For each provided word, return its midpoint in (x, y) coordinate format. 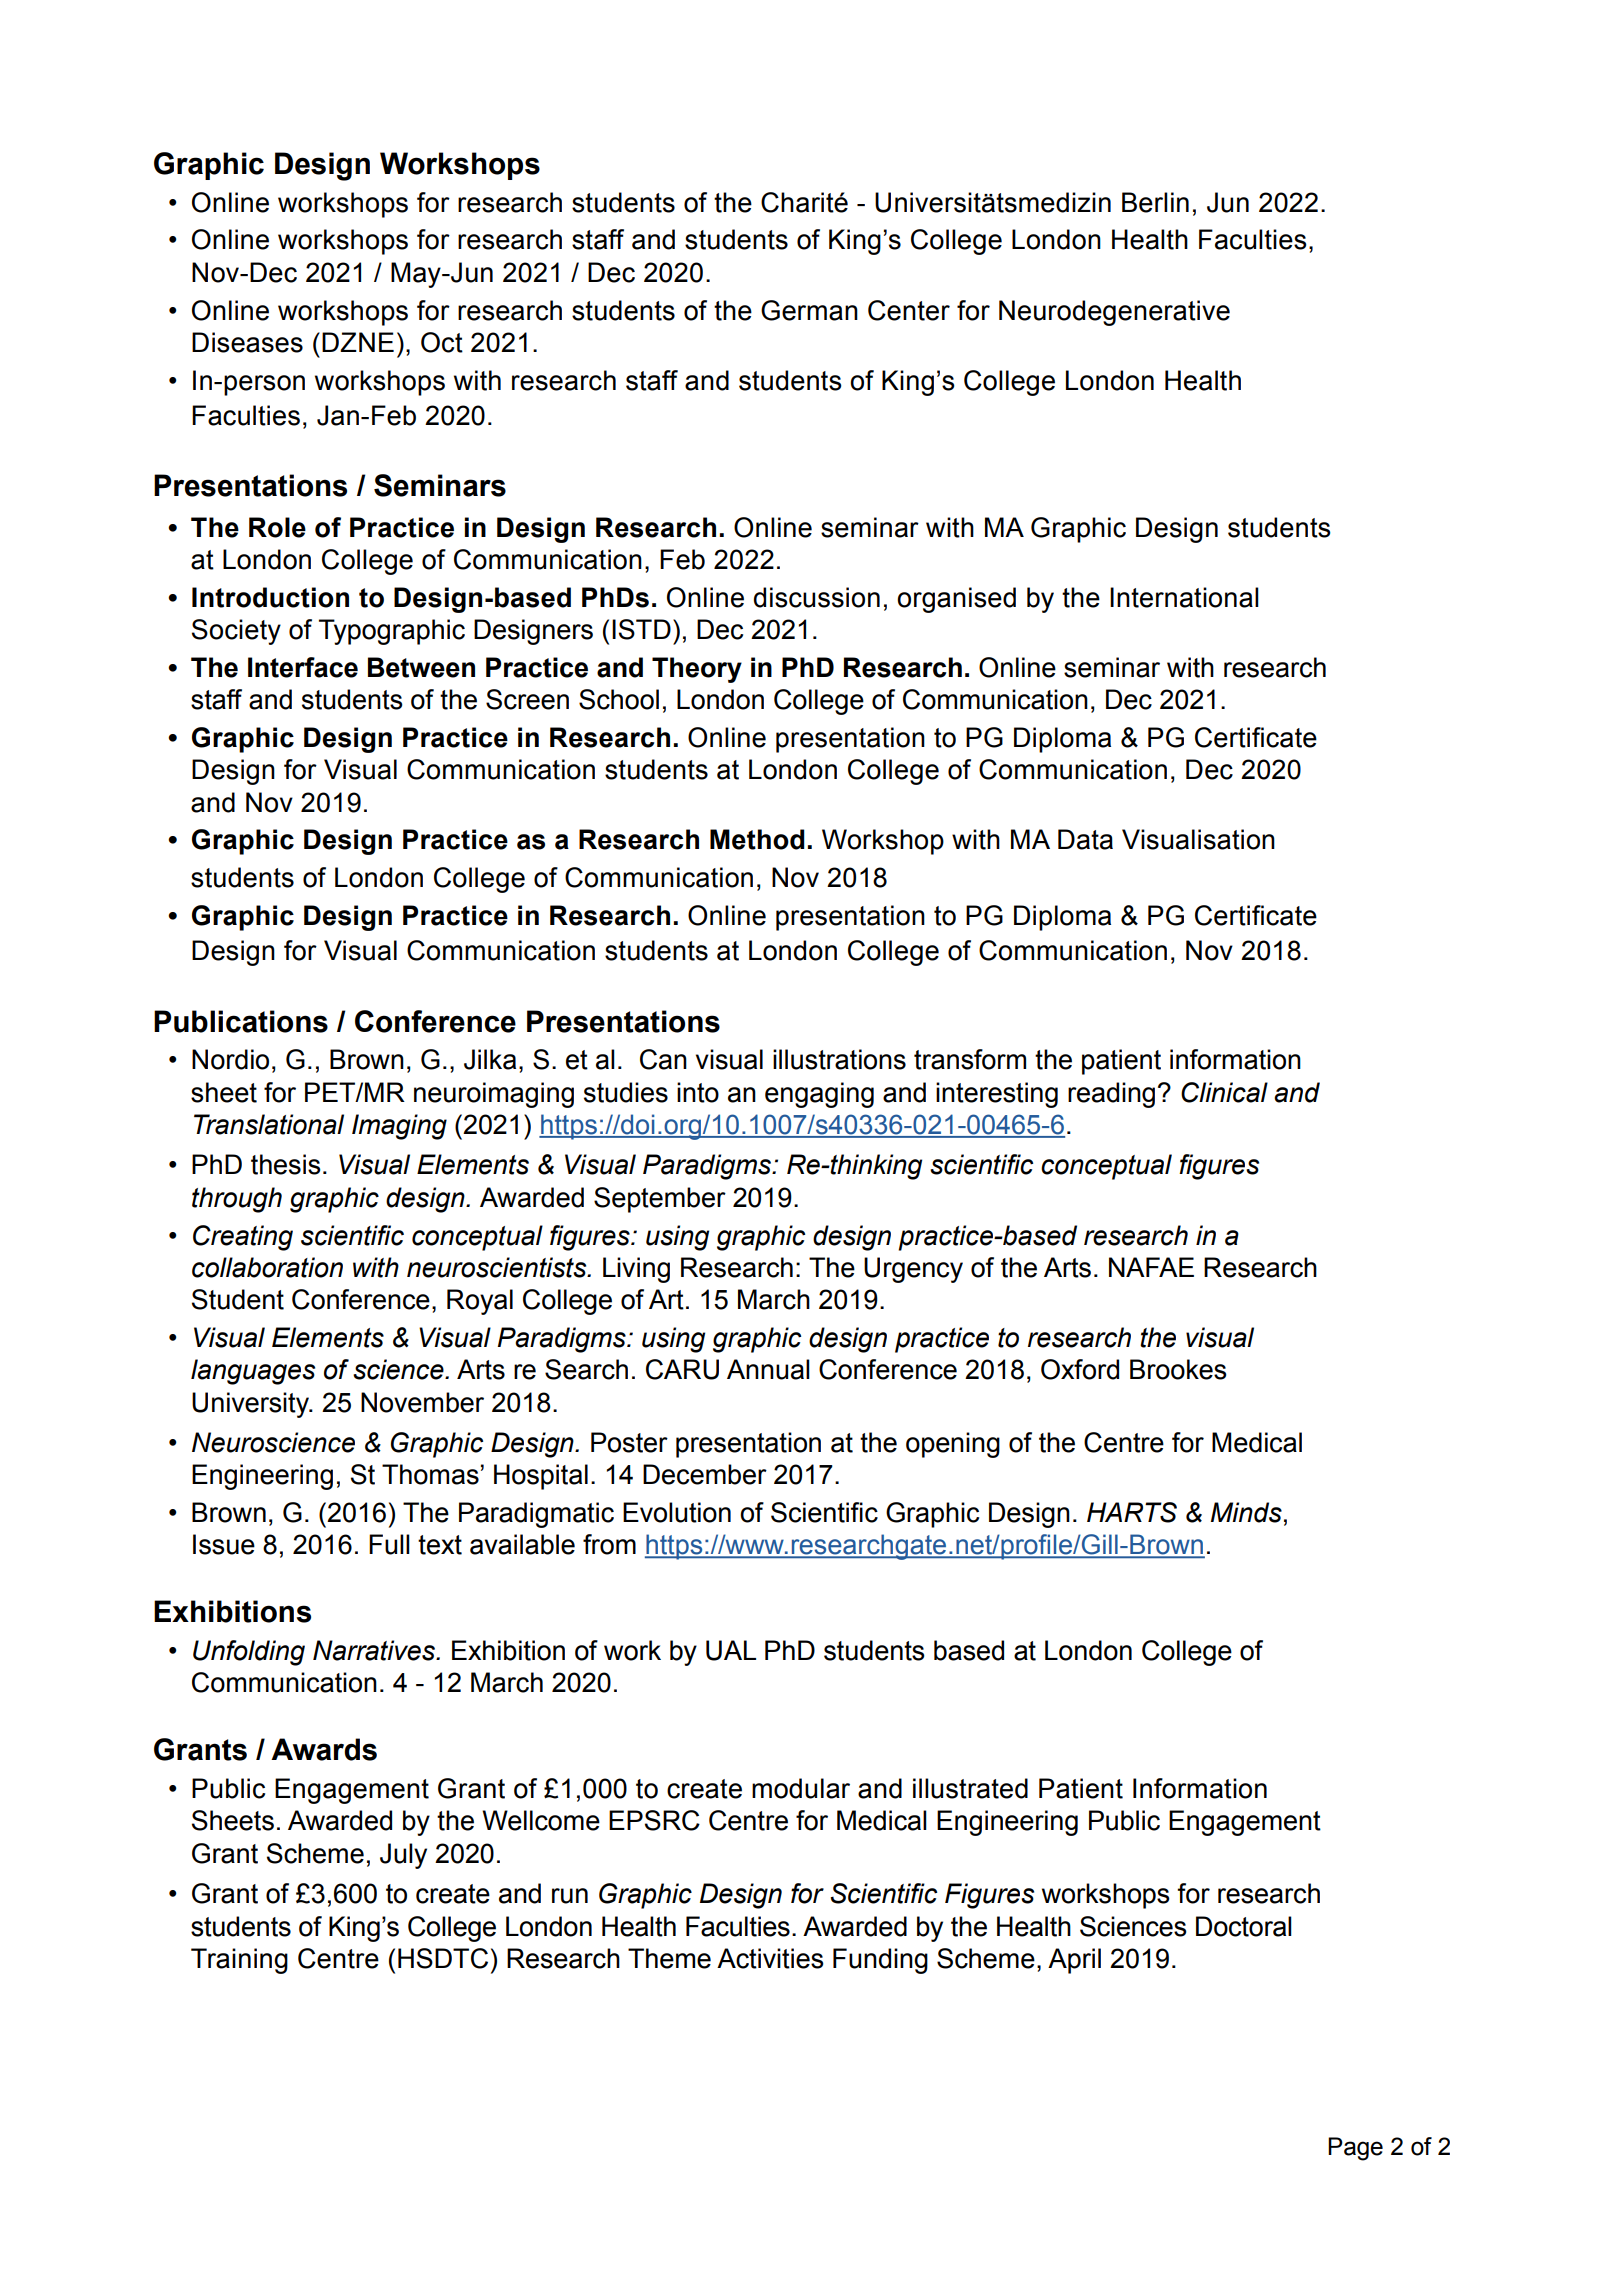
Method (757, 839)
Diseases (247, 342)
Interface (303, 667)
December (705, 1474)
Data (1085, 839)
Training (239, 1961)
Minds (1246, 1512)
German (809, 310)
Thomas (430, 1474)
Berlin (1155, 202)
